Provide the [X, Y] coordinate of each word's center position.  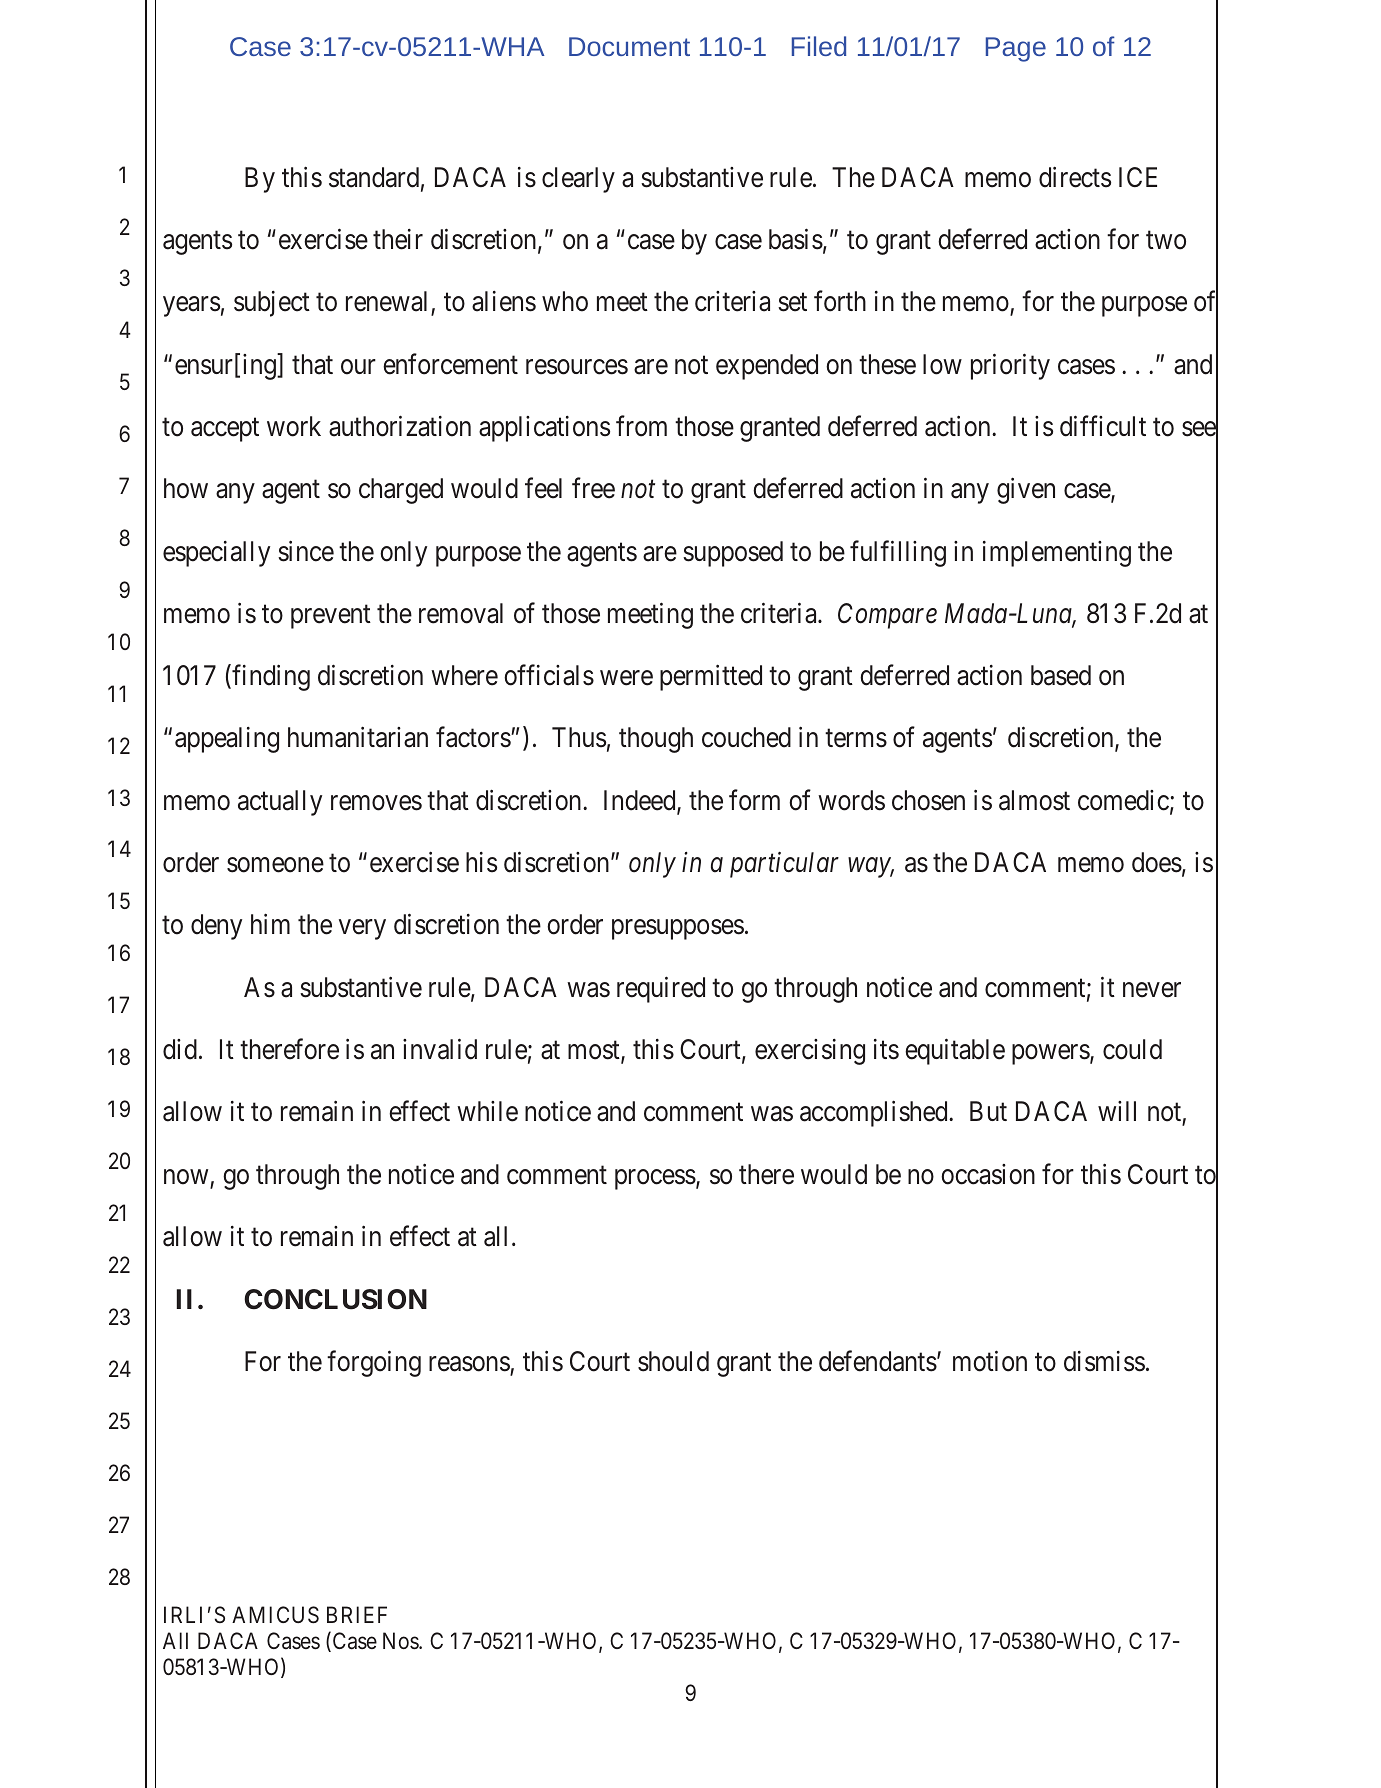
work [294, 426]
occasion [988, 1174]
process [655, 1179]
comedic [1123, 800]
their [398, 239]
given [1026, 491]
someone [275, 865]
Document [629, 46]
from [641, 426]
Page [1016, 49]
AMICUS [275, 1615]
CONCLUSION [335, 1299]
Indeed [641, 801]
